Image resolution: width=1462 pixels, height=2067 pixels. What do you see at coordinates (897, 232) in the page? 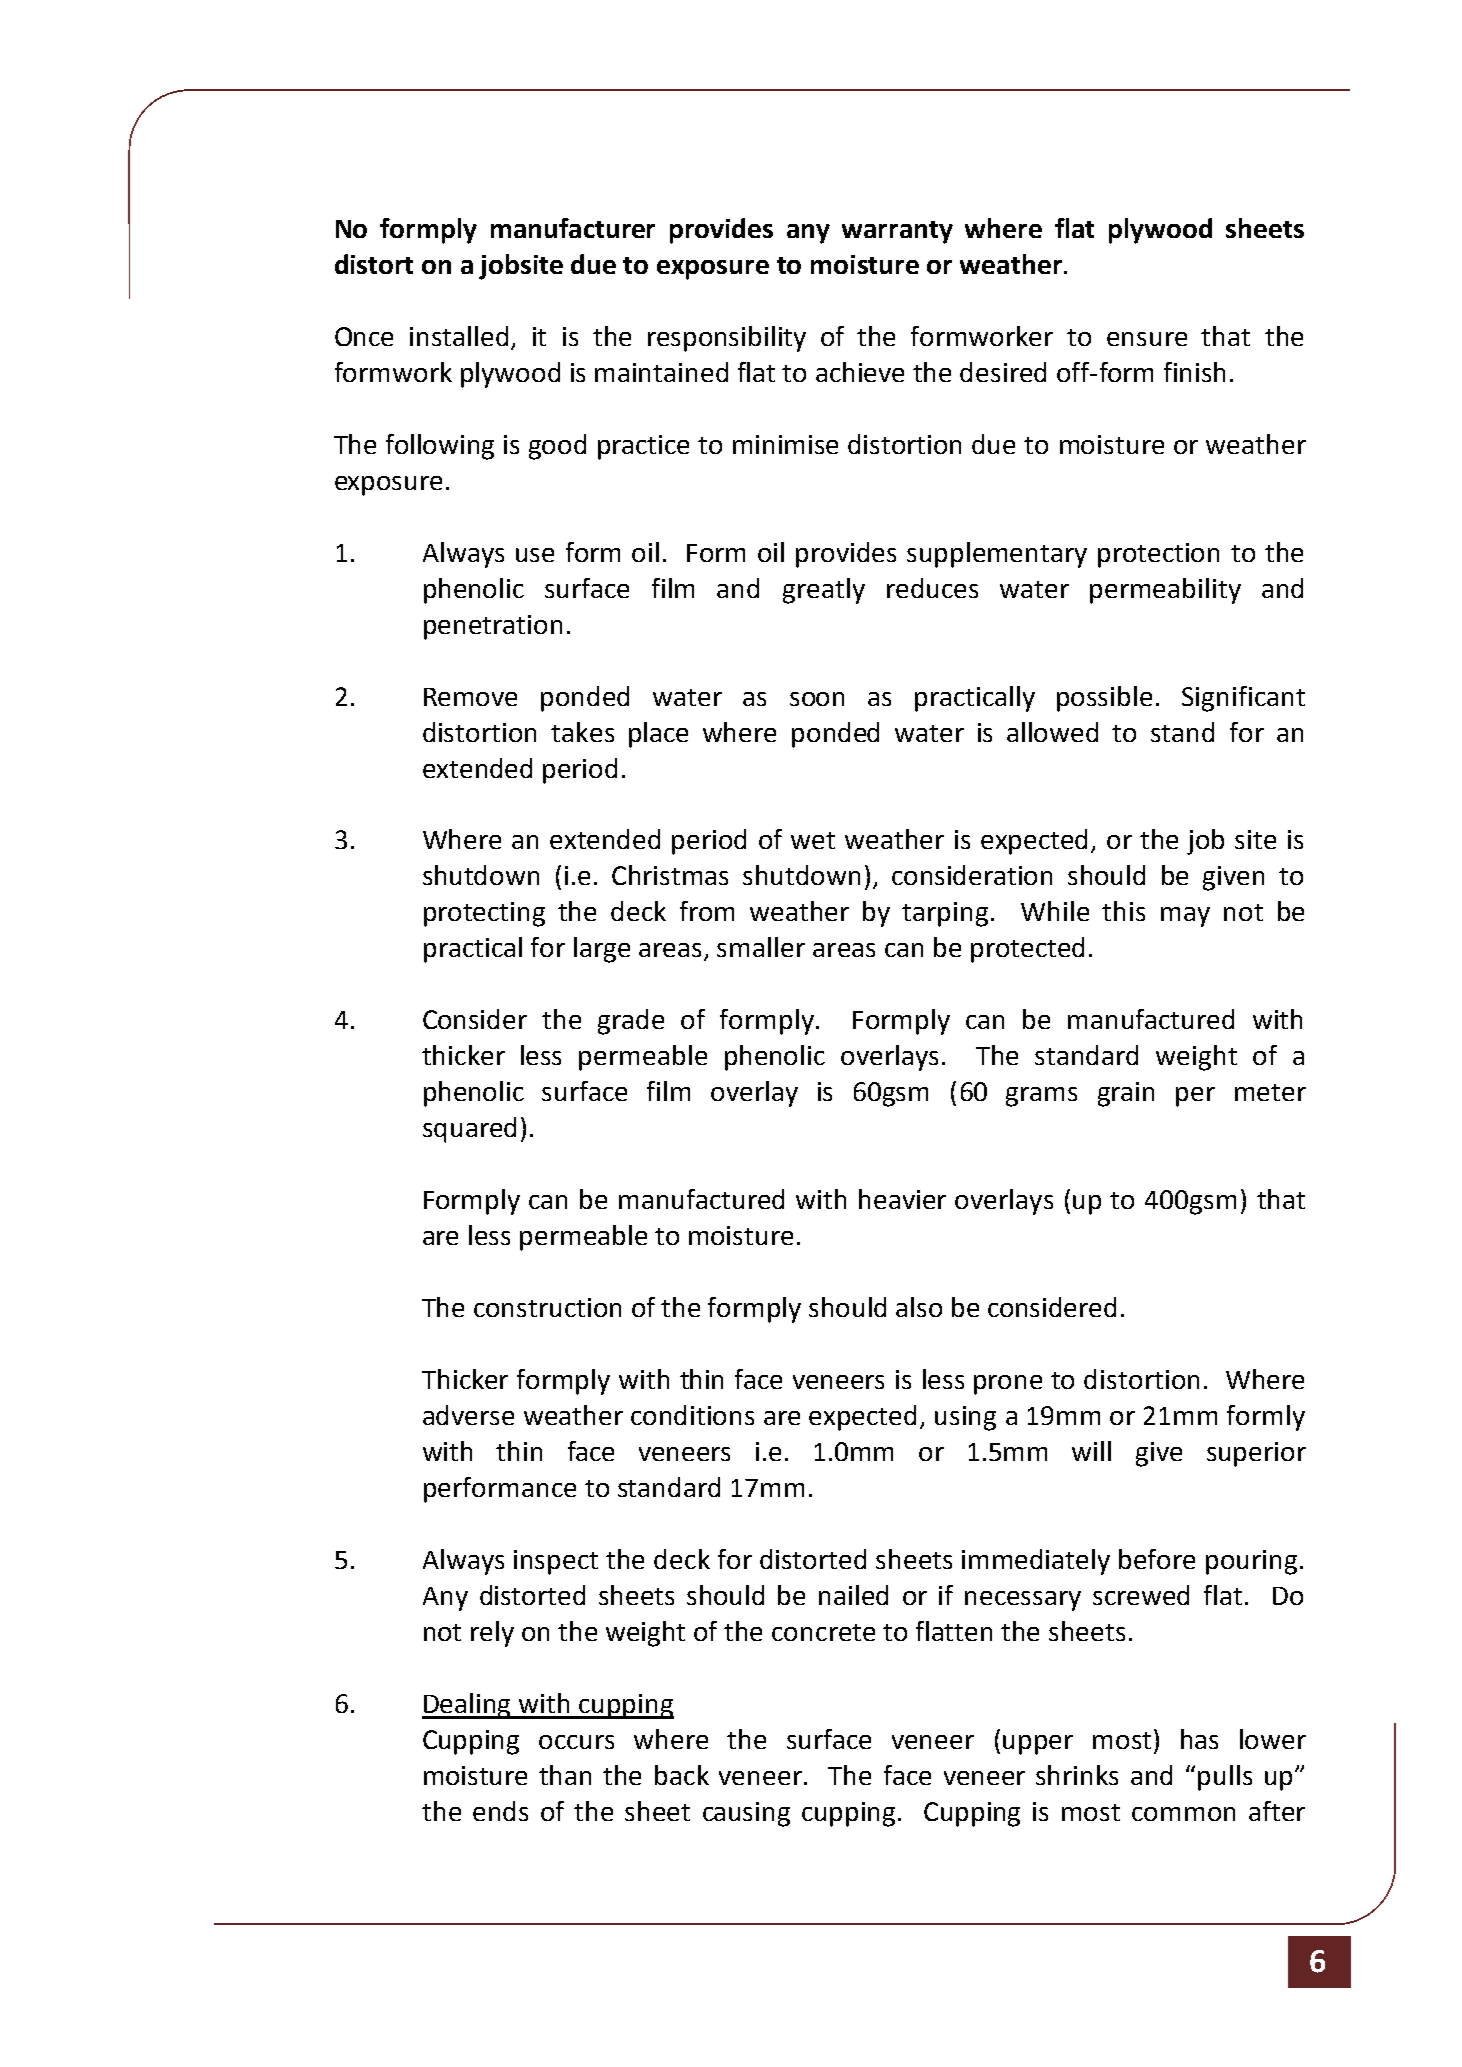
I see `warranty` at bounding box center [897, 232].
